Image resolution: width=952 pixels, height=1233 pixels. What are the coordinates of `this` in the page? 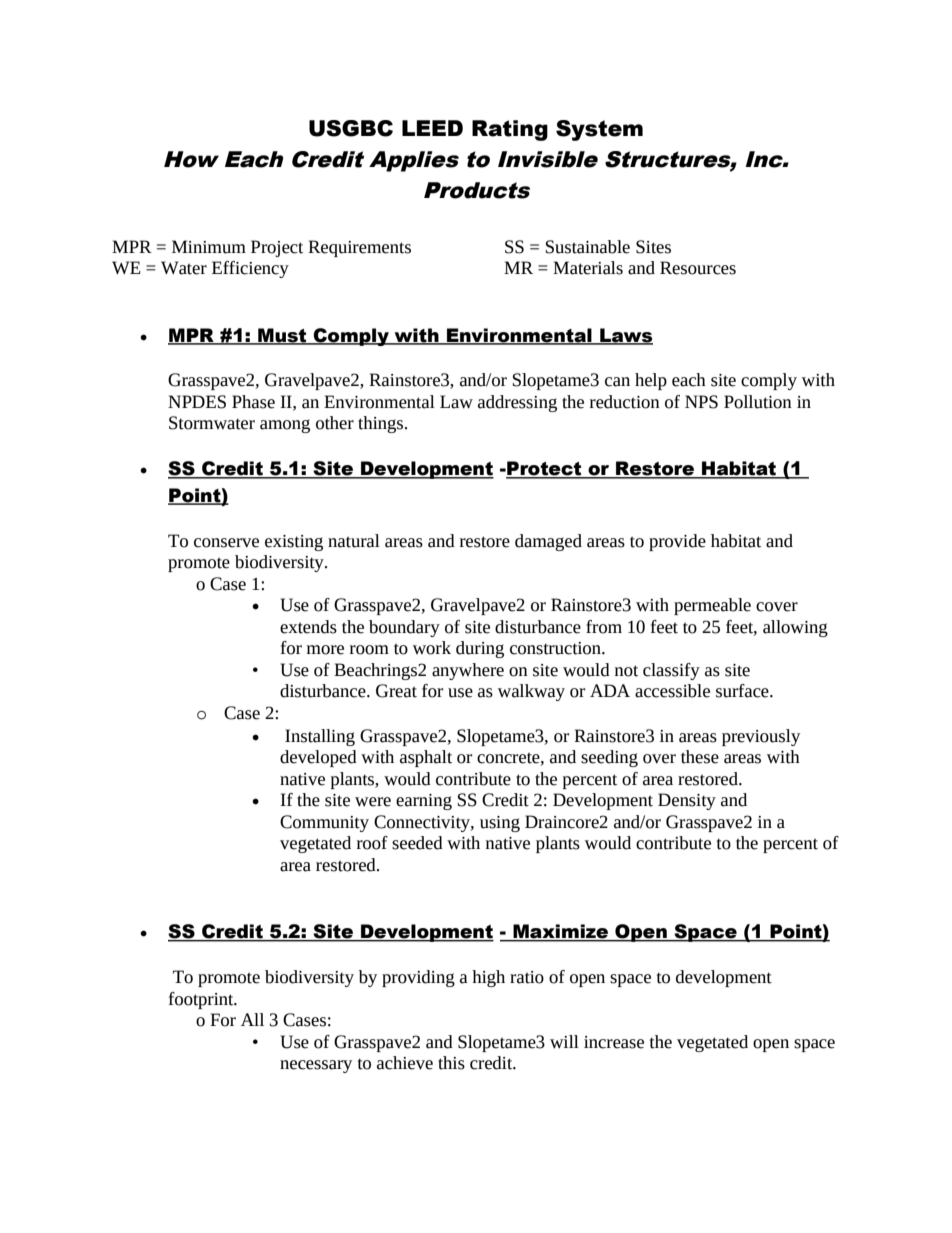 It's located at (451, 1063).
